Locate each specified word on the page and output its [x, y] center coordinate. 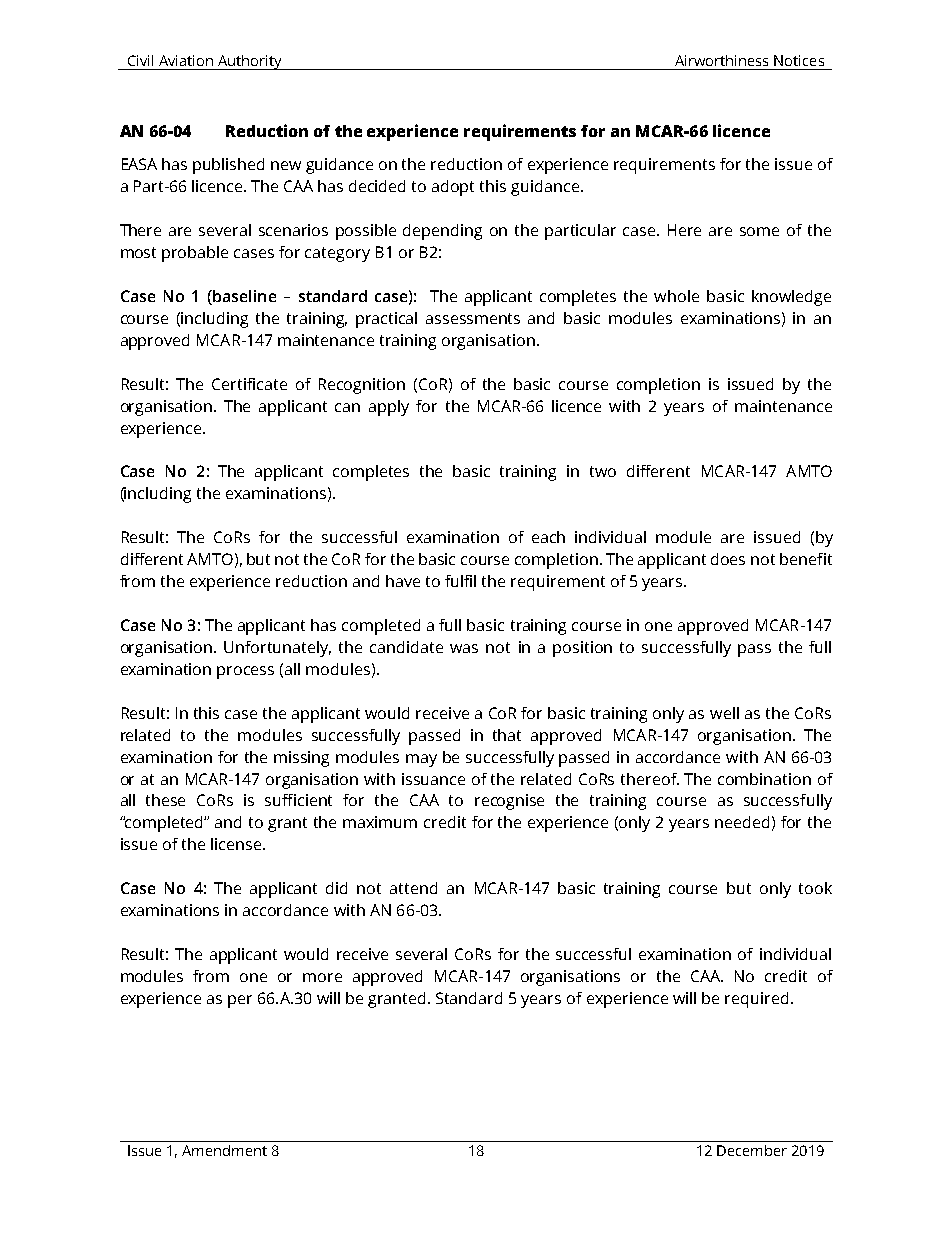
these [165, 800]
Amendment [224, 1150]
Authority [249, 62]
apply [389, 408]
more [322, 977]
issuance [433, 779]
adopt [453, 188]
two [603, 471]
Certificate [249, 384]
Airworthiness [721, 60]
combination [764, 779]
